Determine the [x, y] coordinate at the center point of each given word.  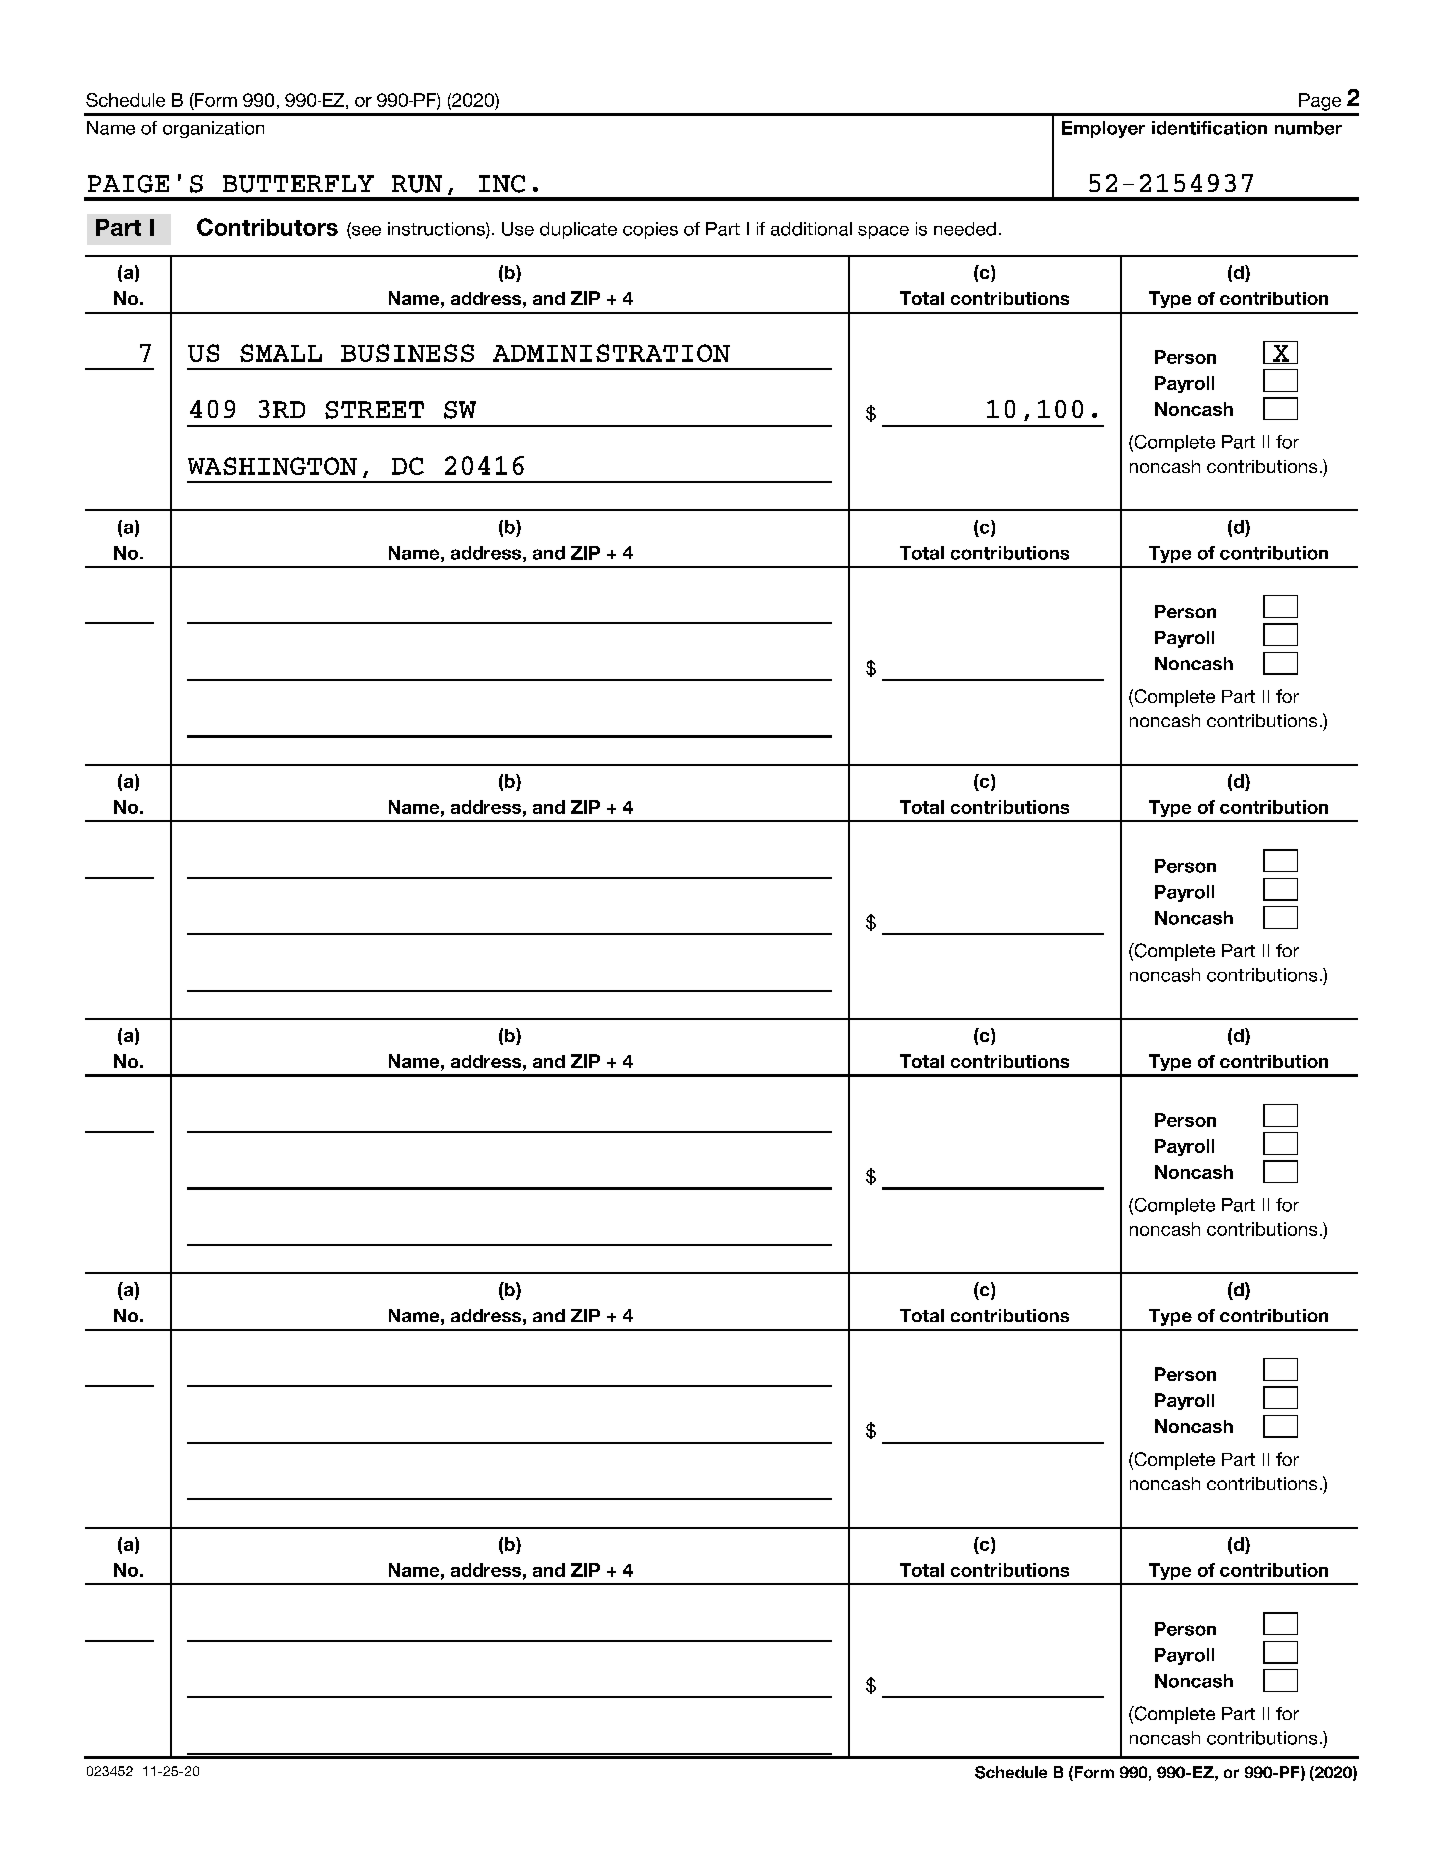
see [365, 230]
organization [213, 129]
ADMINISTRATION [611, 353]
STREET [374, 410]
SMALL [281, 353]
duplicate [578, 230]
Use [518, 229]
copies [650, 230]
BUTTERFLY [298, 184]
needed [965, 229]
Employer [1103, 129]
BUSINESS [407, 353]
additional [811, 229]
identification [1209, 128]
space [883, 232]
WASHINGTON [272, 466]
